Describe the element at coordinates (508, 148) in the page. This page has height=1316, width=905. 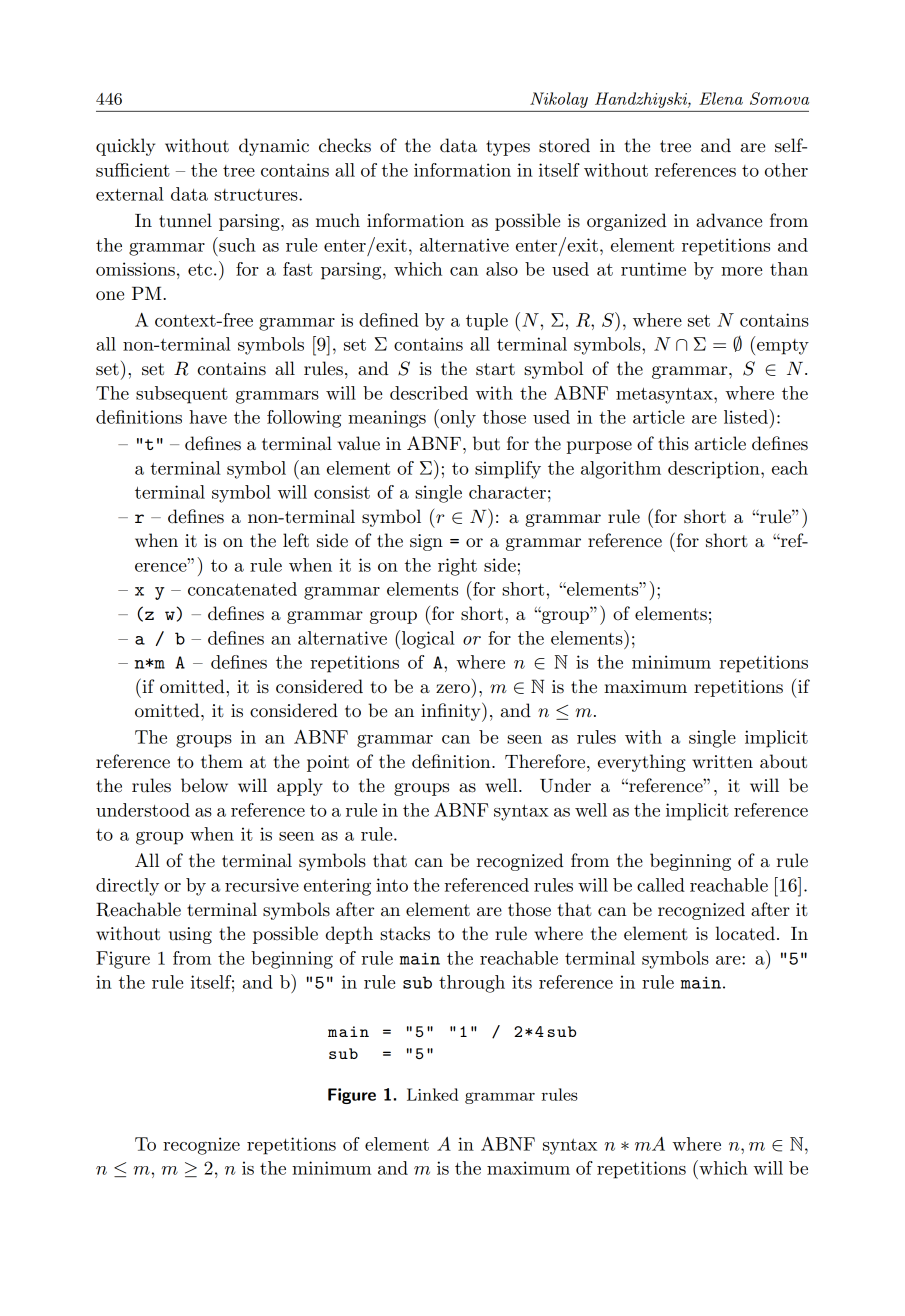
I see `types` at that location.
